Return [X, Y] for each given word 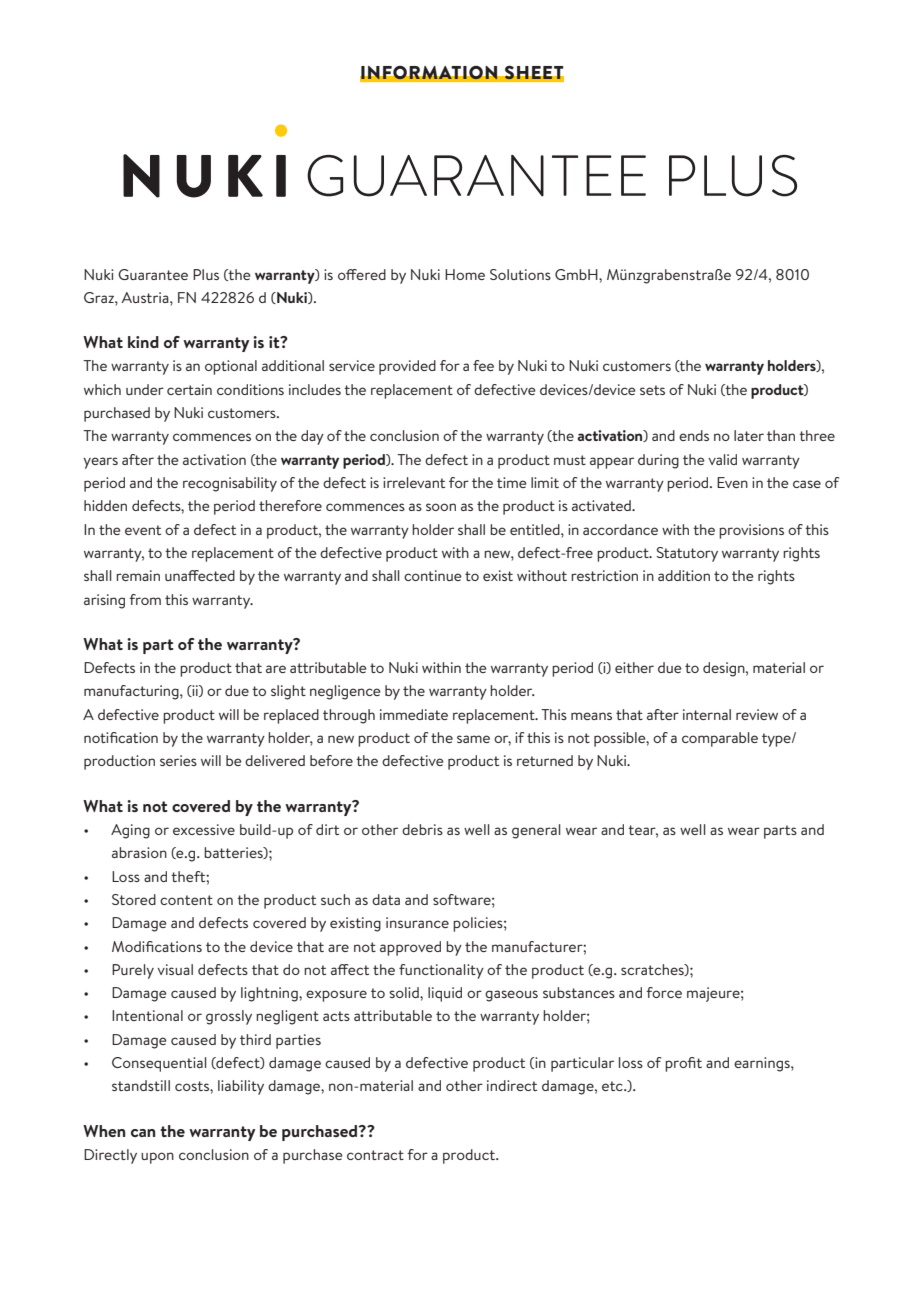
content [186, 900]
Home [465, 274]
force [664, 992]
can [143, 1133]
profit [683, 1064]
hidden [105, 505]
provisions [751, 531]
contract [375, 1155]
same [473, 739]
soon [441, 507]
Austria [146, 297]
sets [652, 390]
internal [707, 714]
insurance [417, 922]
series [178, 760]
